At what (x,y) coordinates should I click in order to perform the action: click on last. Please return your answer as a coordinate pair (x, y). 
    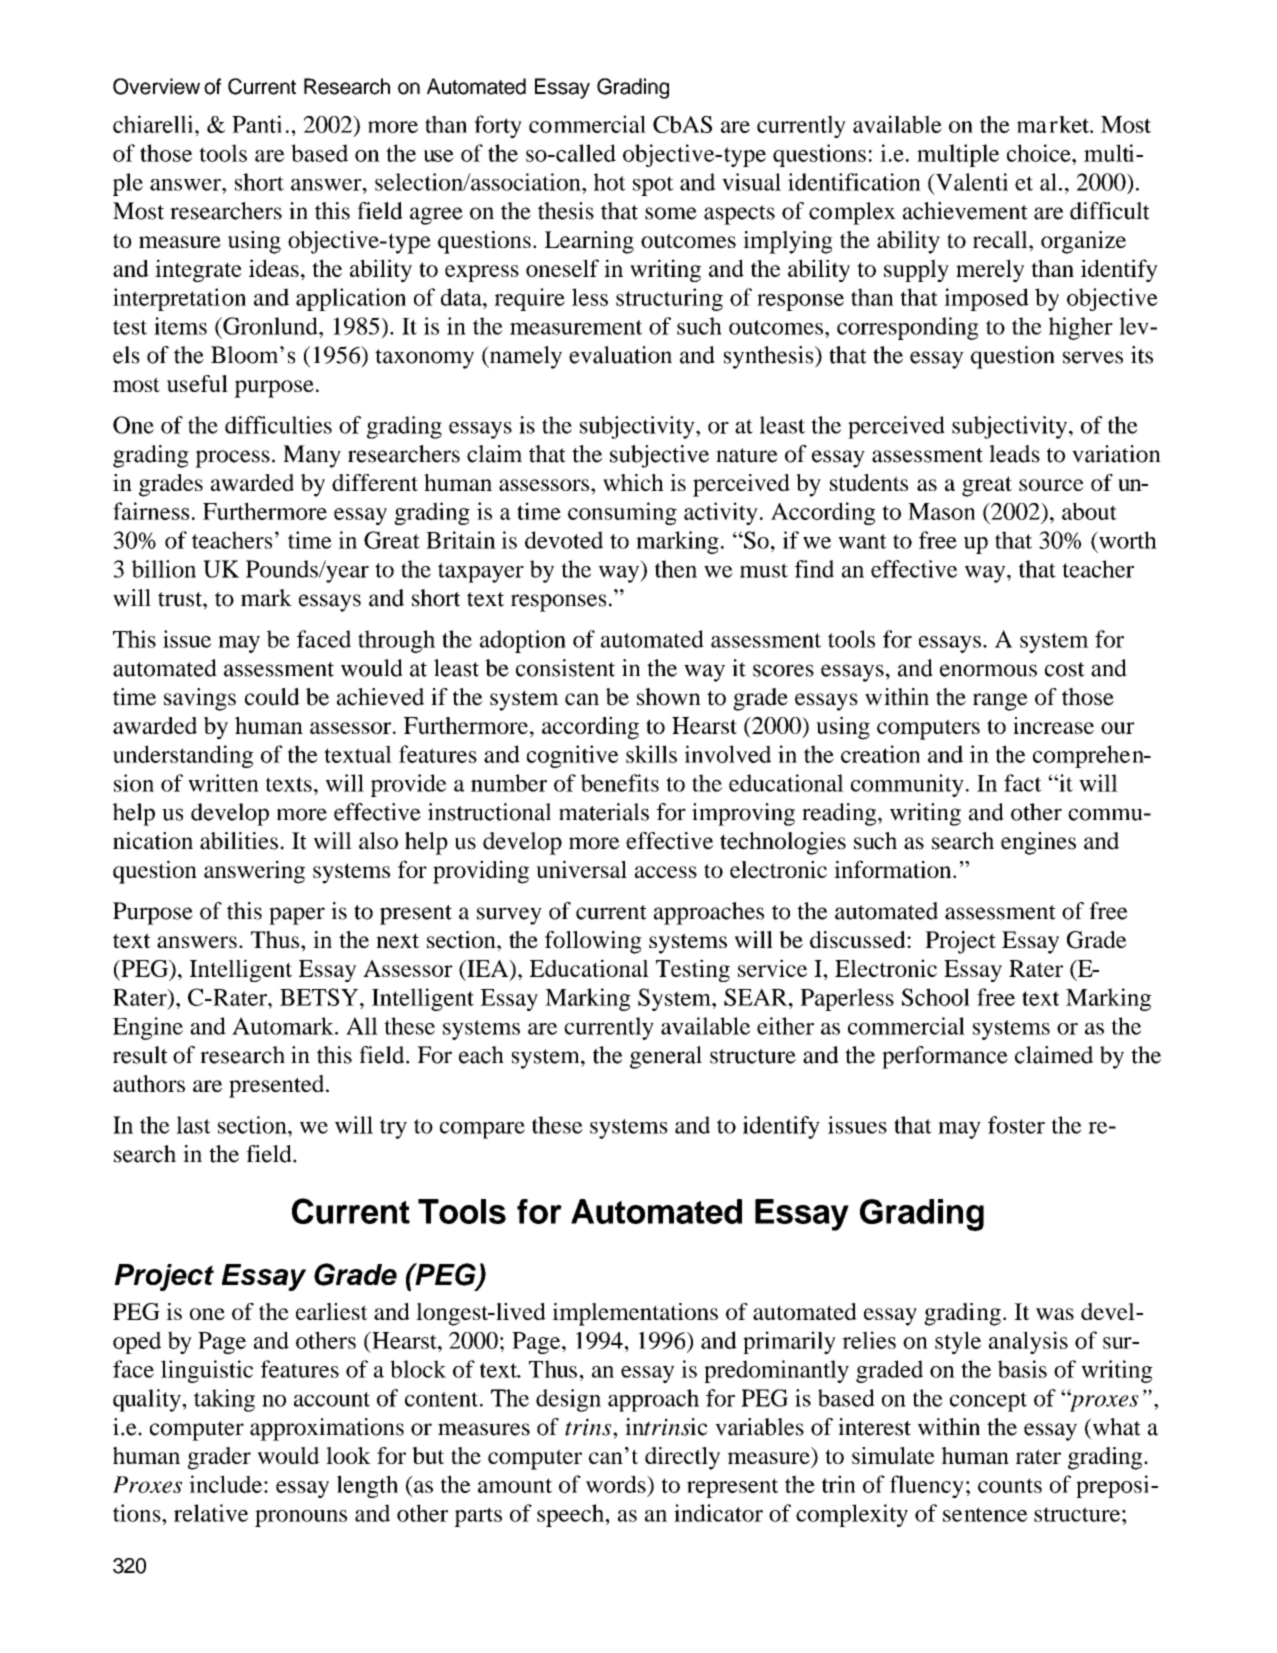
    Looking at the image, I should click on (193, 1125).
